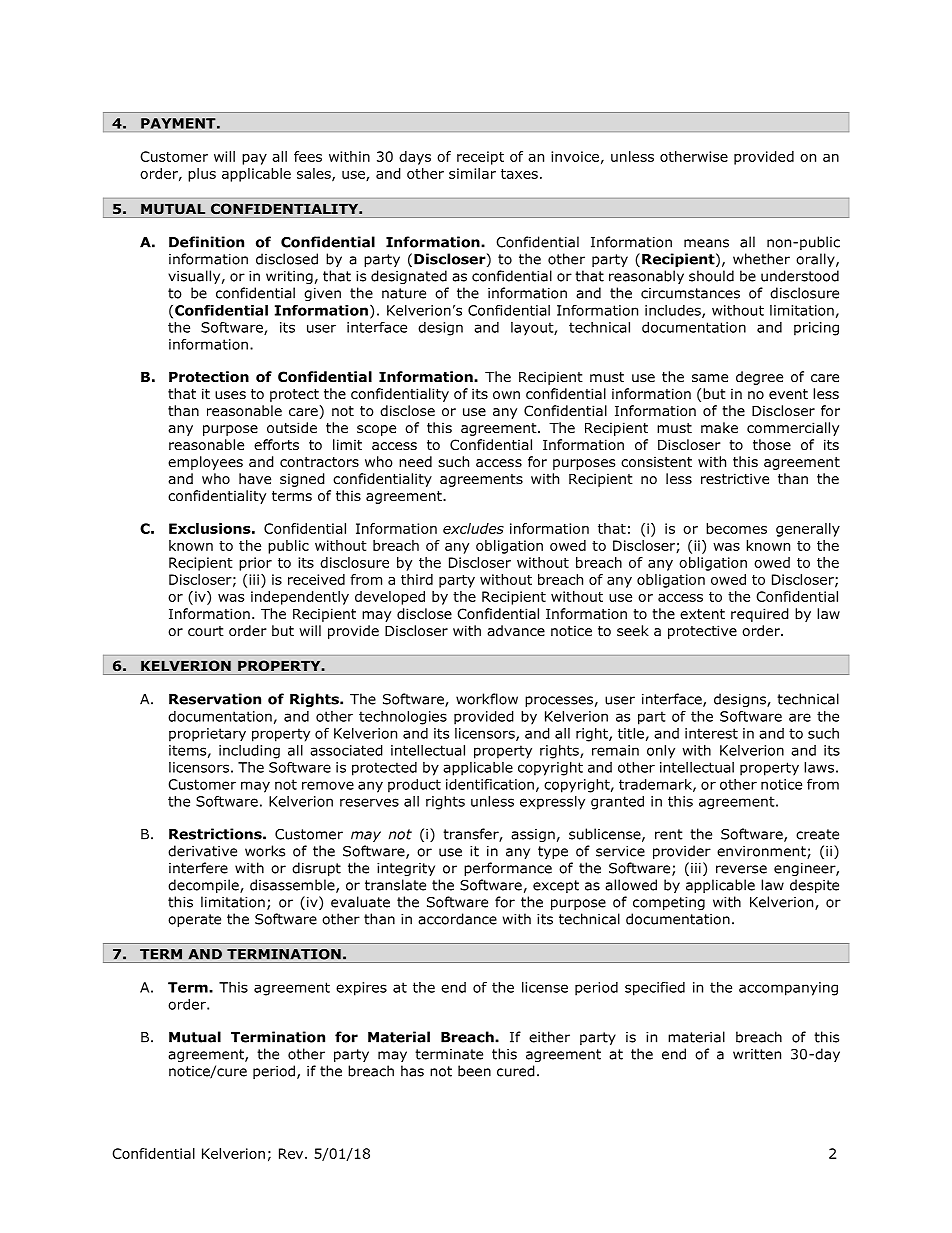  I want to click on expires, so click(361, 989).
